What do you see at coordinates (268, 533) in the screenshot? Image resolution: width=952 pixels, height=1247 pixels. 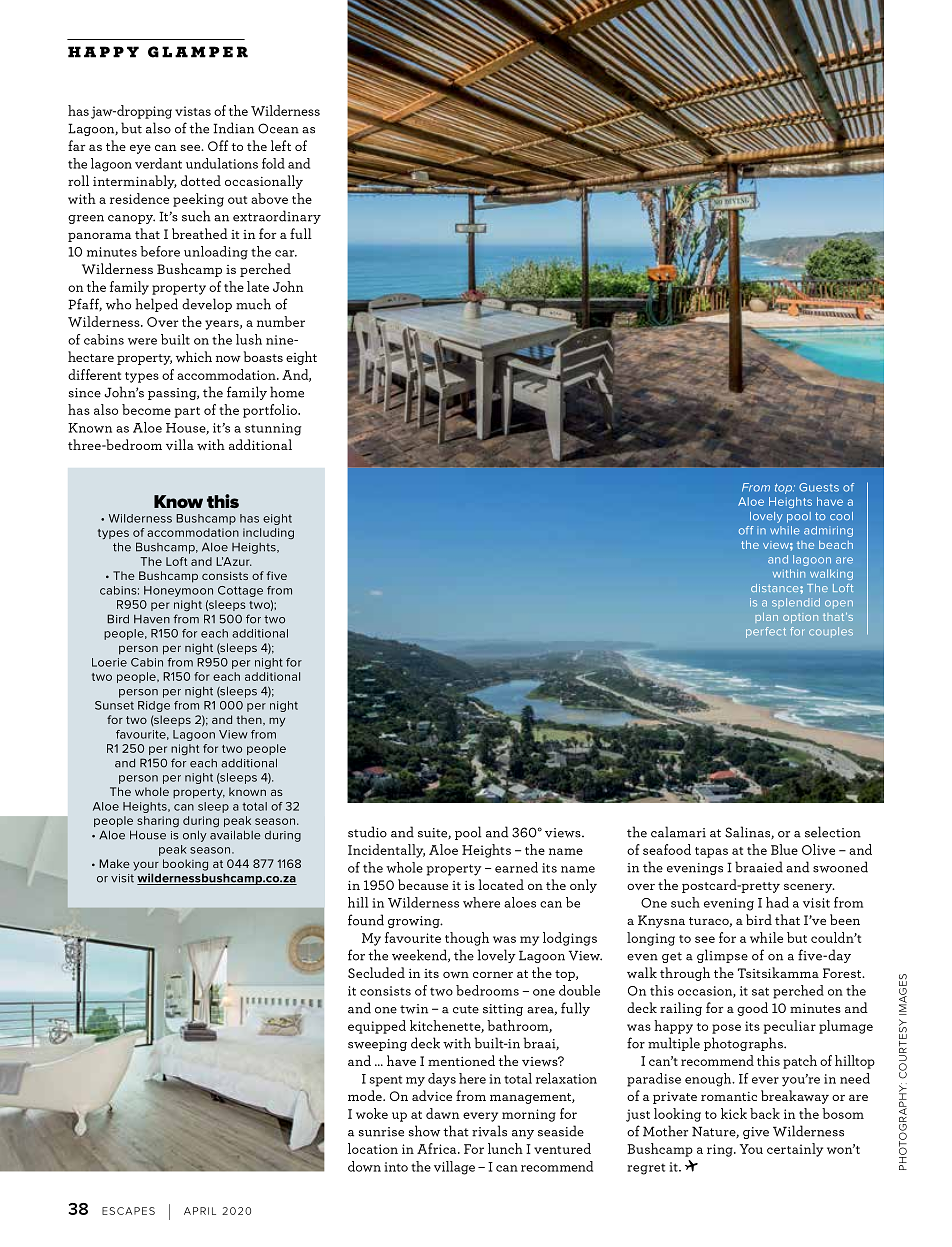 I see `including` at bounding box center [268, 533].
